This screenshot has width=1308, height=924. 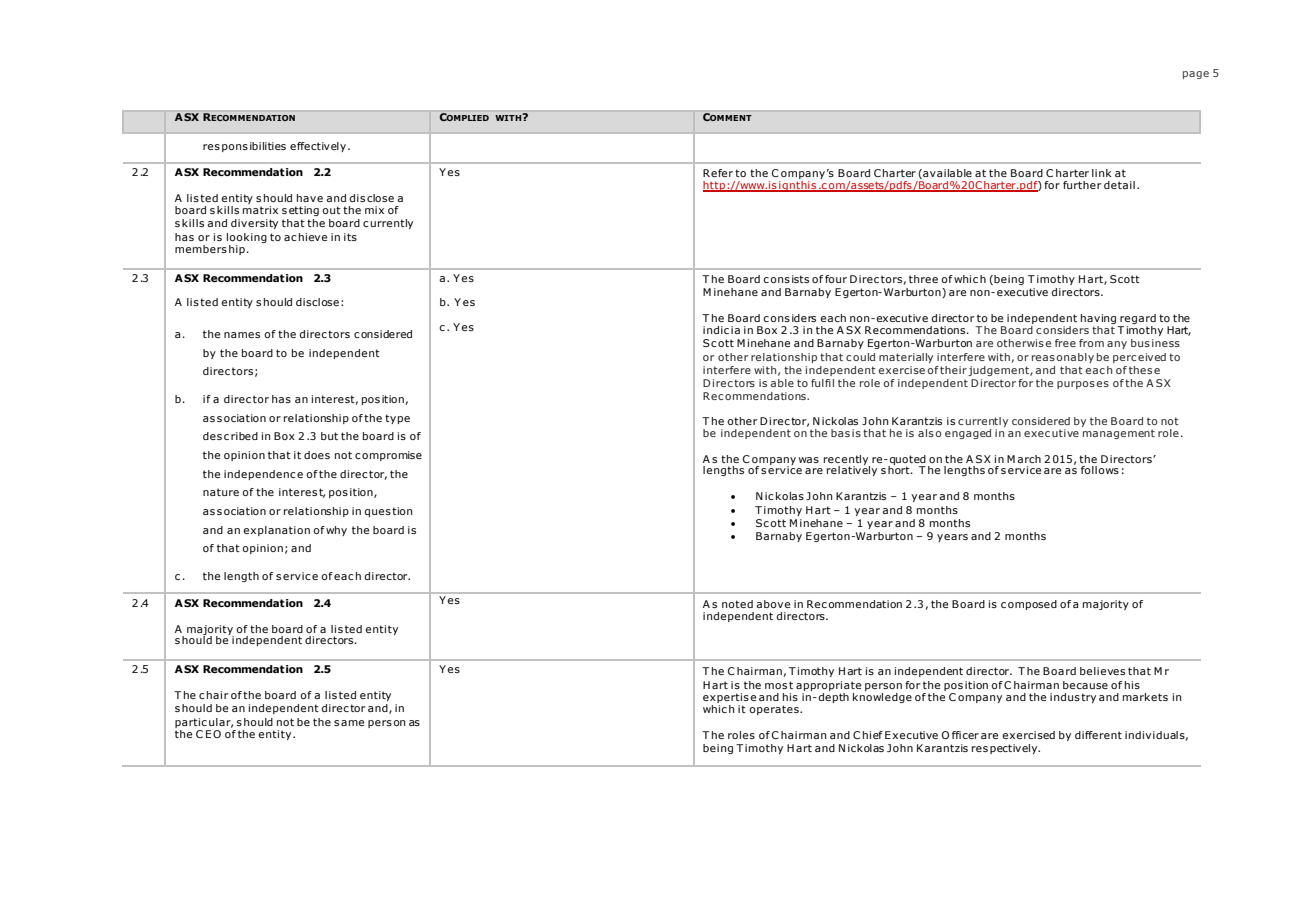 What do you see at coordinates (775, 710) in the screenshot?
I see `operates` at bounding box center [775, 710].
